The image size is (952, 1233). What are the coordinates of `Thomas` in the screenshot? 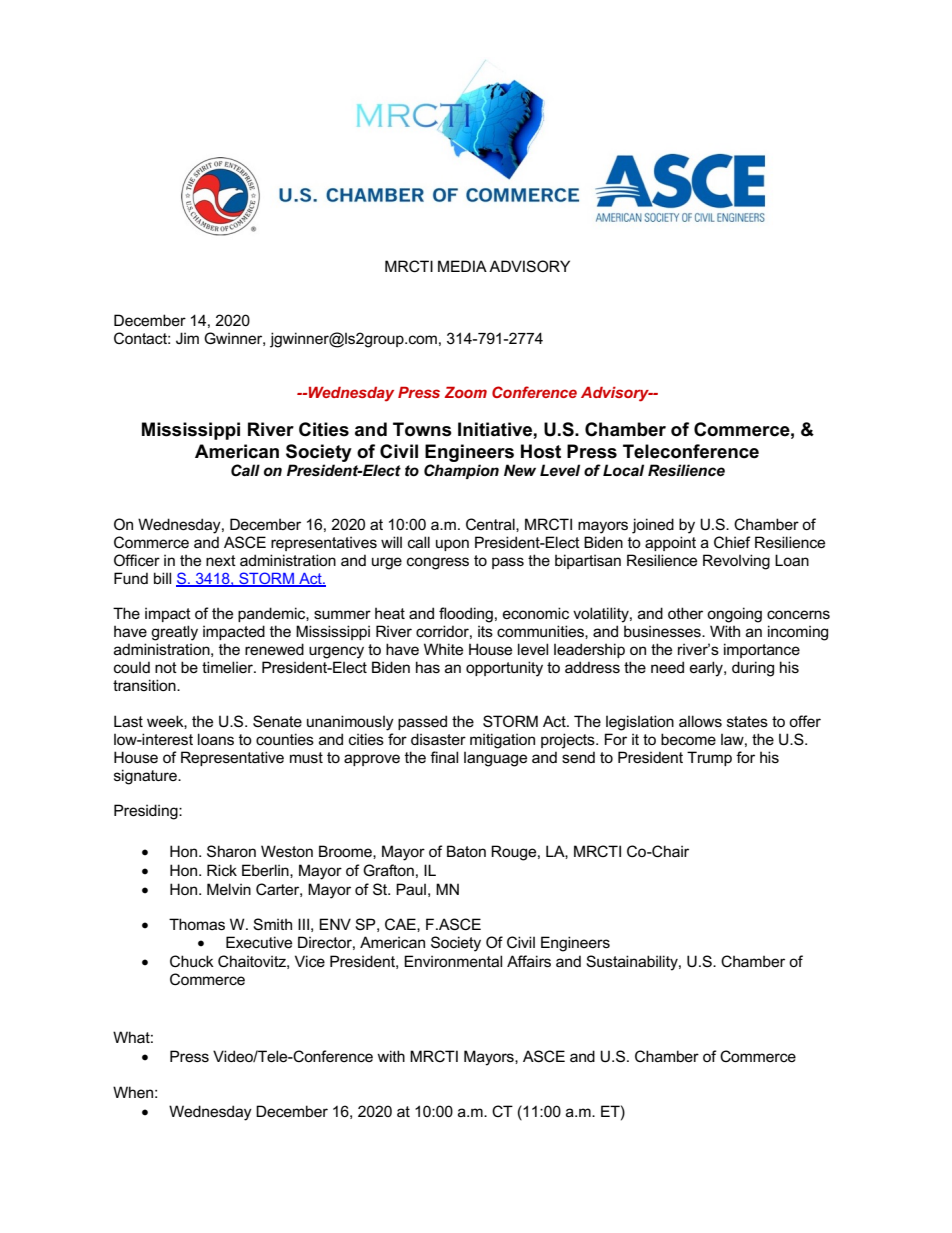 It's located at (197, 924).
